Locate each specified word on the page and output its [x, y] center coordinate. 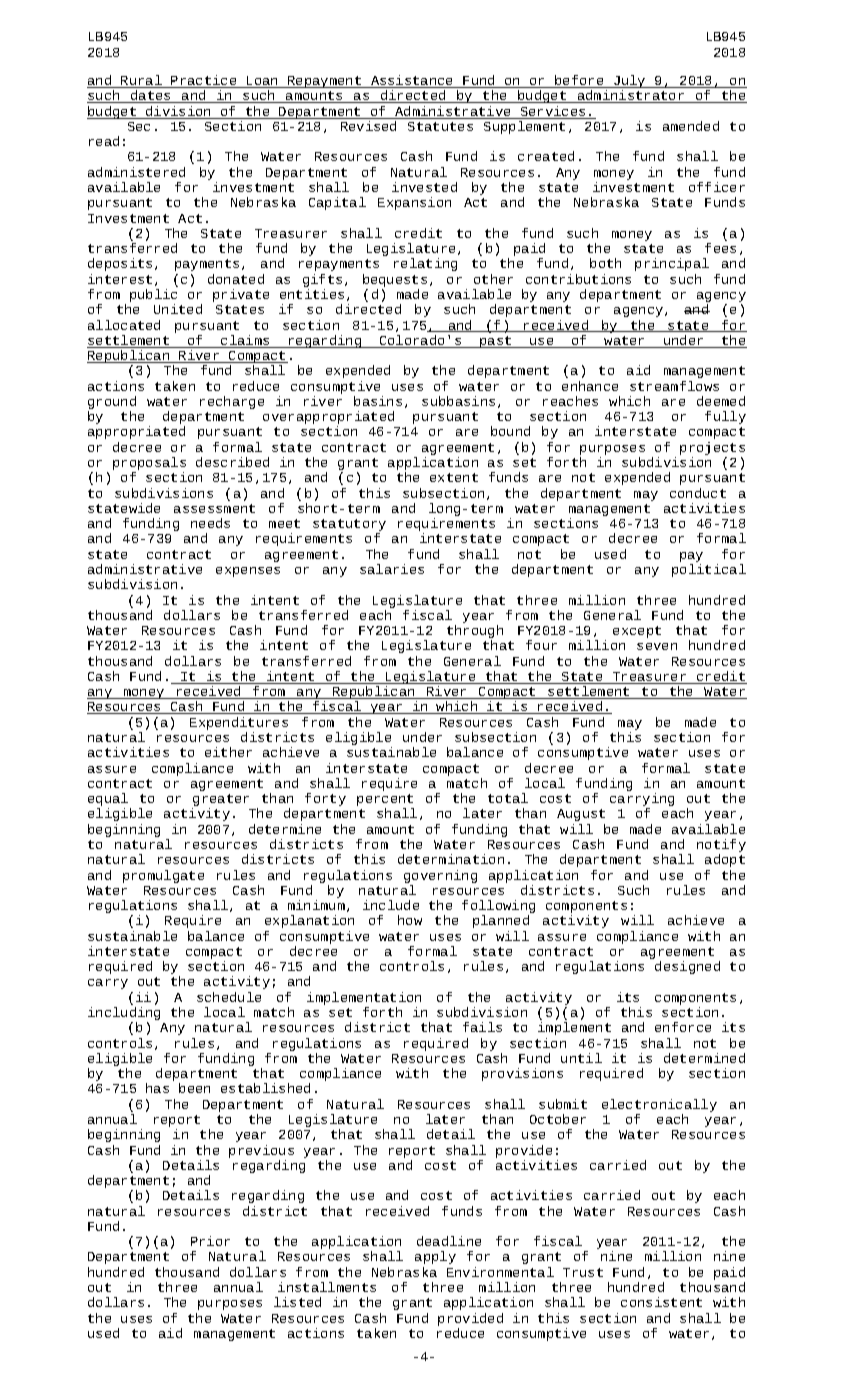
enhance [590, 386]
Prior [210, 1241]
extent [454, 477]
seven [657, 646]
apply [435, 1257]
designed [687, 967]
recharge [232, 402]
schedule [229, 997]
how [410, 920]
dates [151, 96]
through [475, 633]
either [228, 752]
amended [691, 126]
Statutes [440, 126]
